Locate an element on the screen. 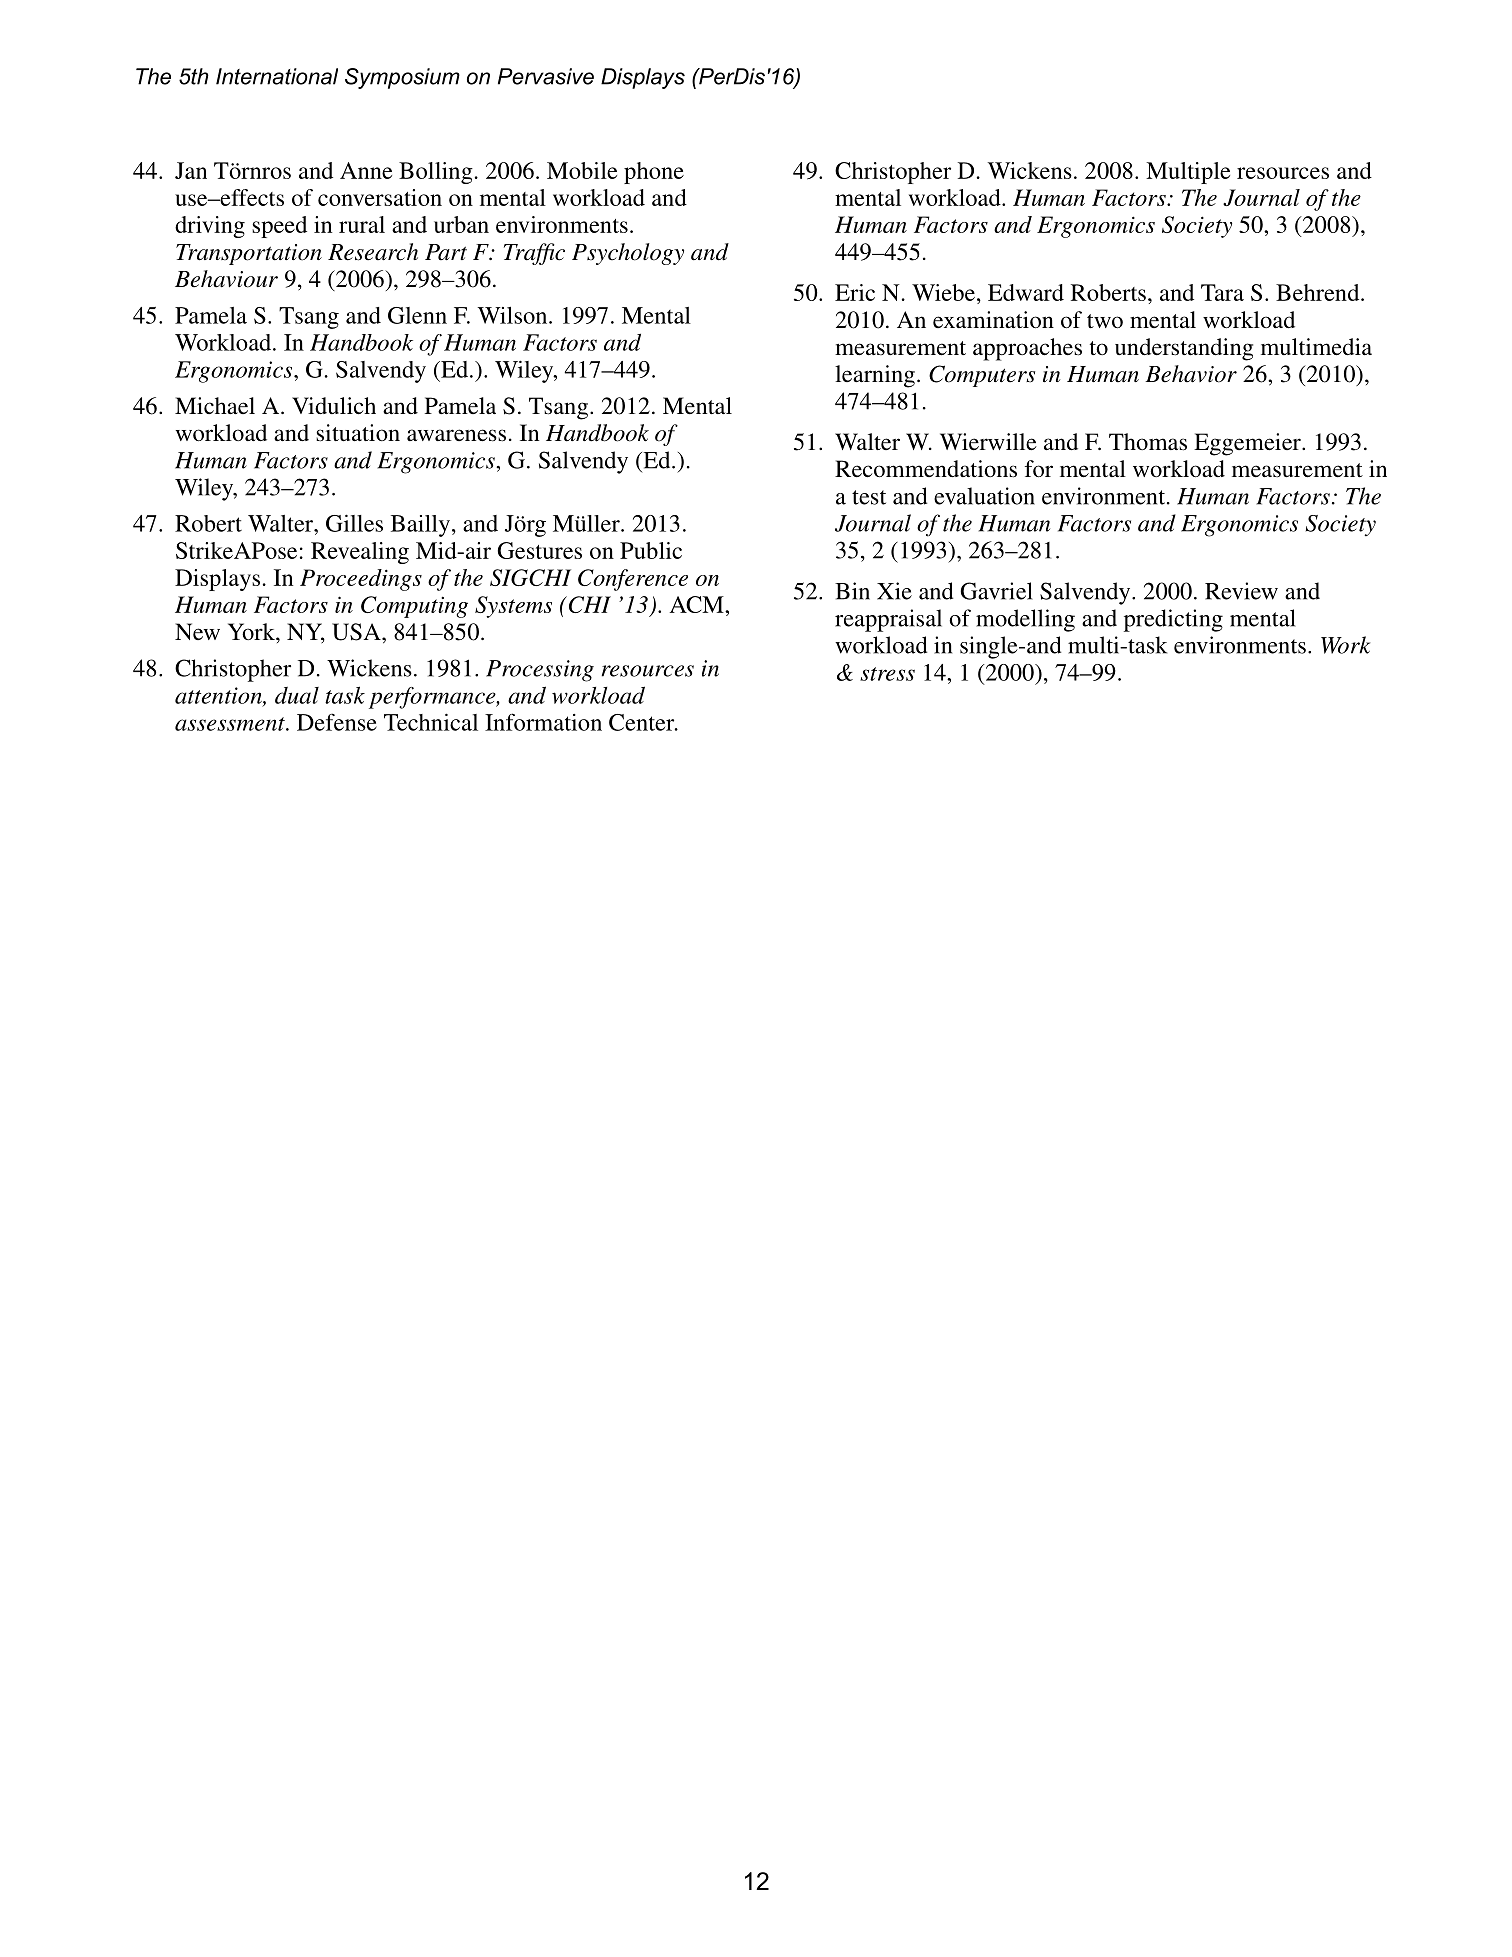 Image resolution: width=1512 pixels, height=1957 pixels. two is located at coordinates (1105, 321).
